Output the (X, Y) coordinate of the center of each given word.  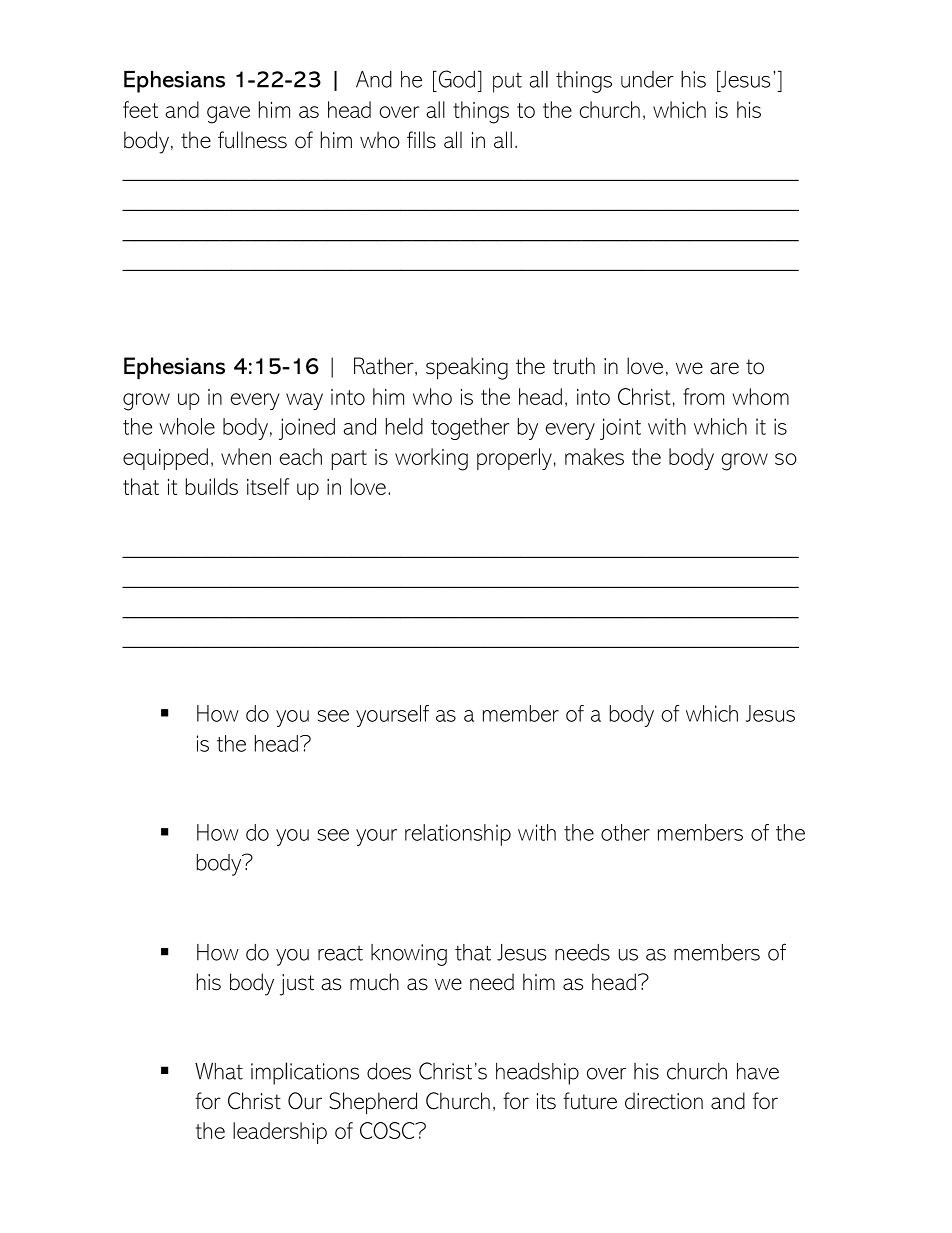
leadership (280, 1133)
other (625, 832)
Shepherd (373, 1103)
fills (421, 140)
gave (228, 115)
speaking (467, 368)
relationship (458, 835)
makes (594, 456)
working (431, 459)
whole (187, 426)
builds (212, 486)
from (703, 396)
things (481, 112)
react (340, 953)
